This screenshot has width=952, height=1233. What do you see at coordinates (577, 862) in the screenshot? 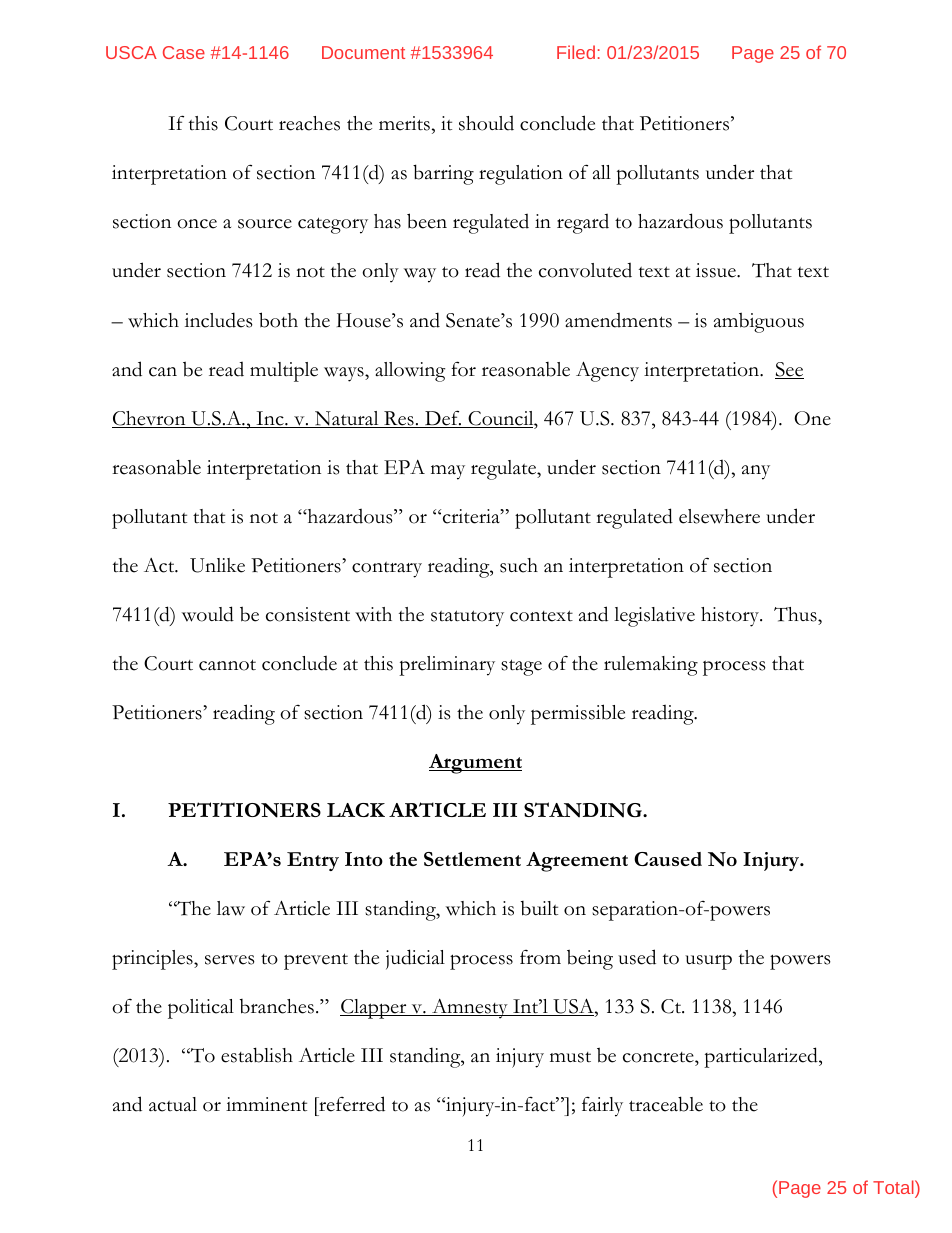
I see `Agreement` at bounding box center [577, 862].
